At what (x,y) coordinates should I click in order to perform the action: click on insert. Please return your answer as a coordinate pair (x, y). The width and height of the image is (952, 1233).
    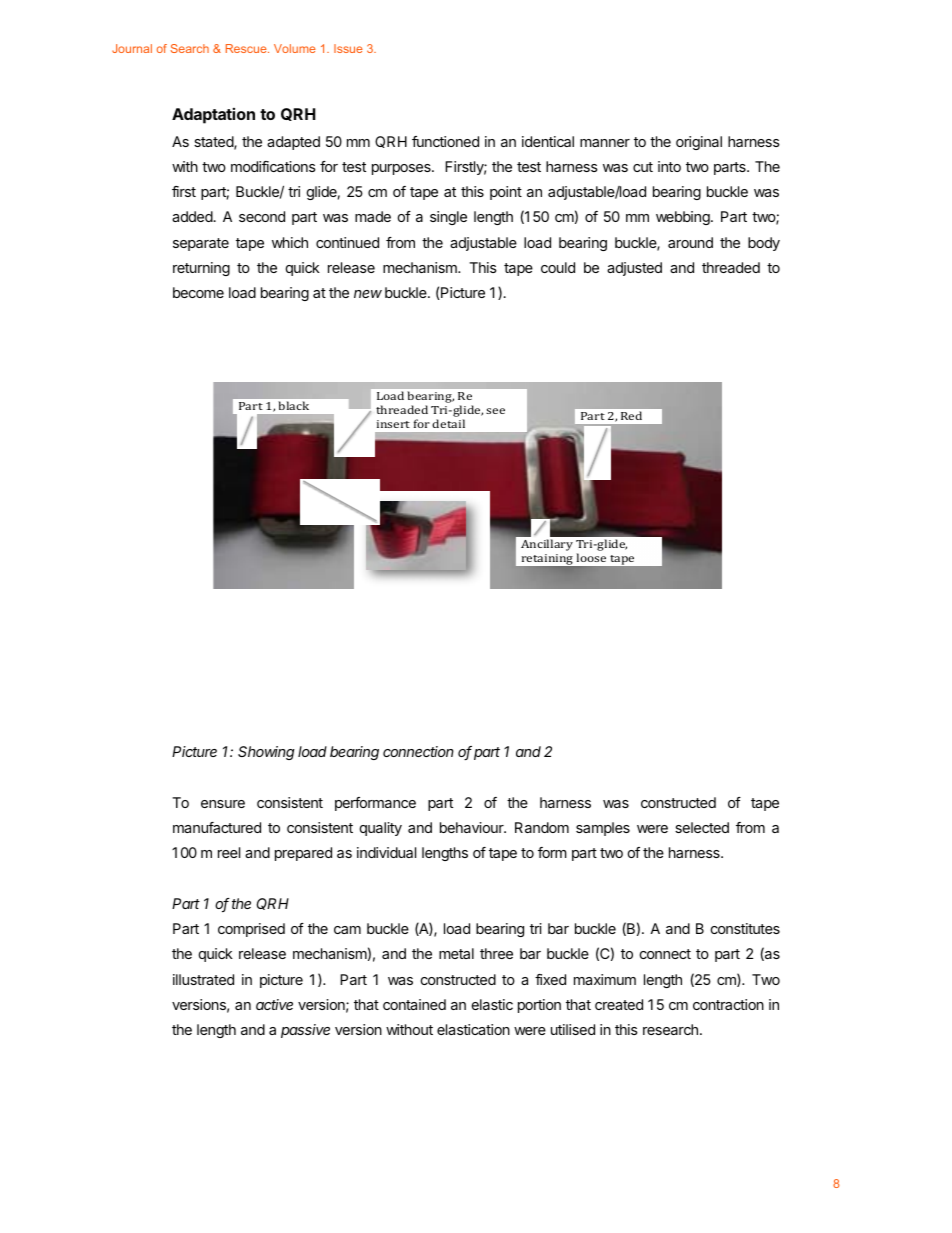
    Looking at the image, I should click on (393, 424).
